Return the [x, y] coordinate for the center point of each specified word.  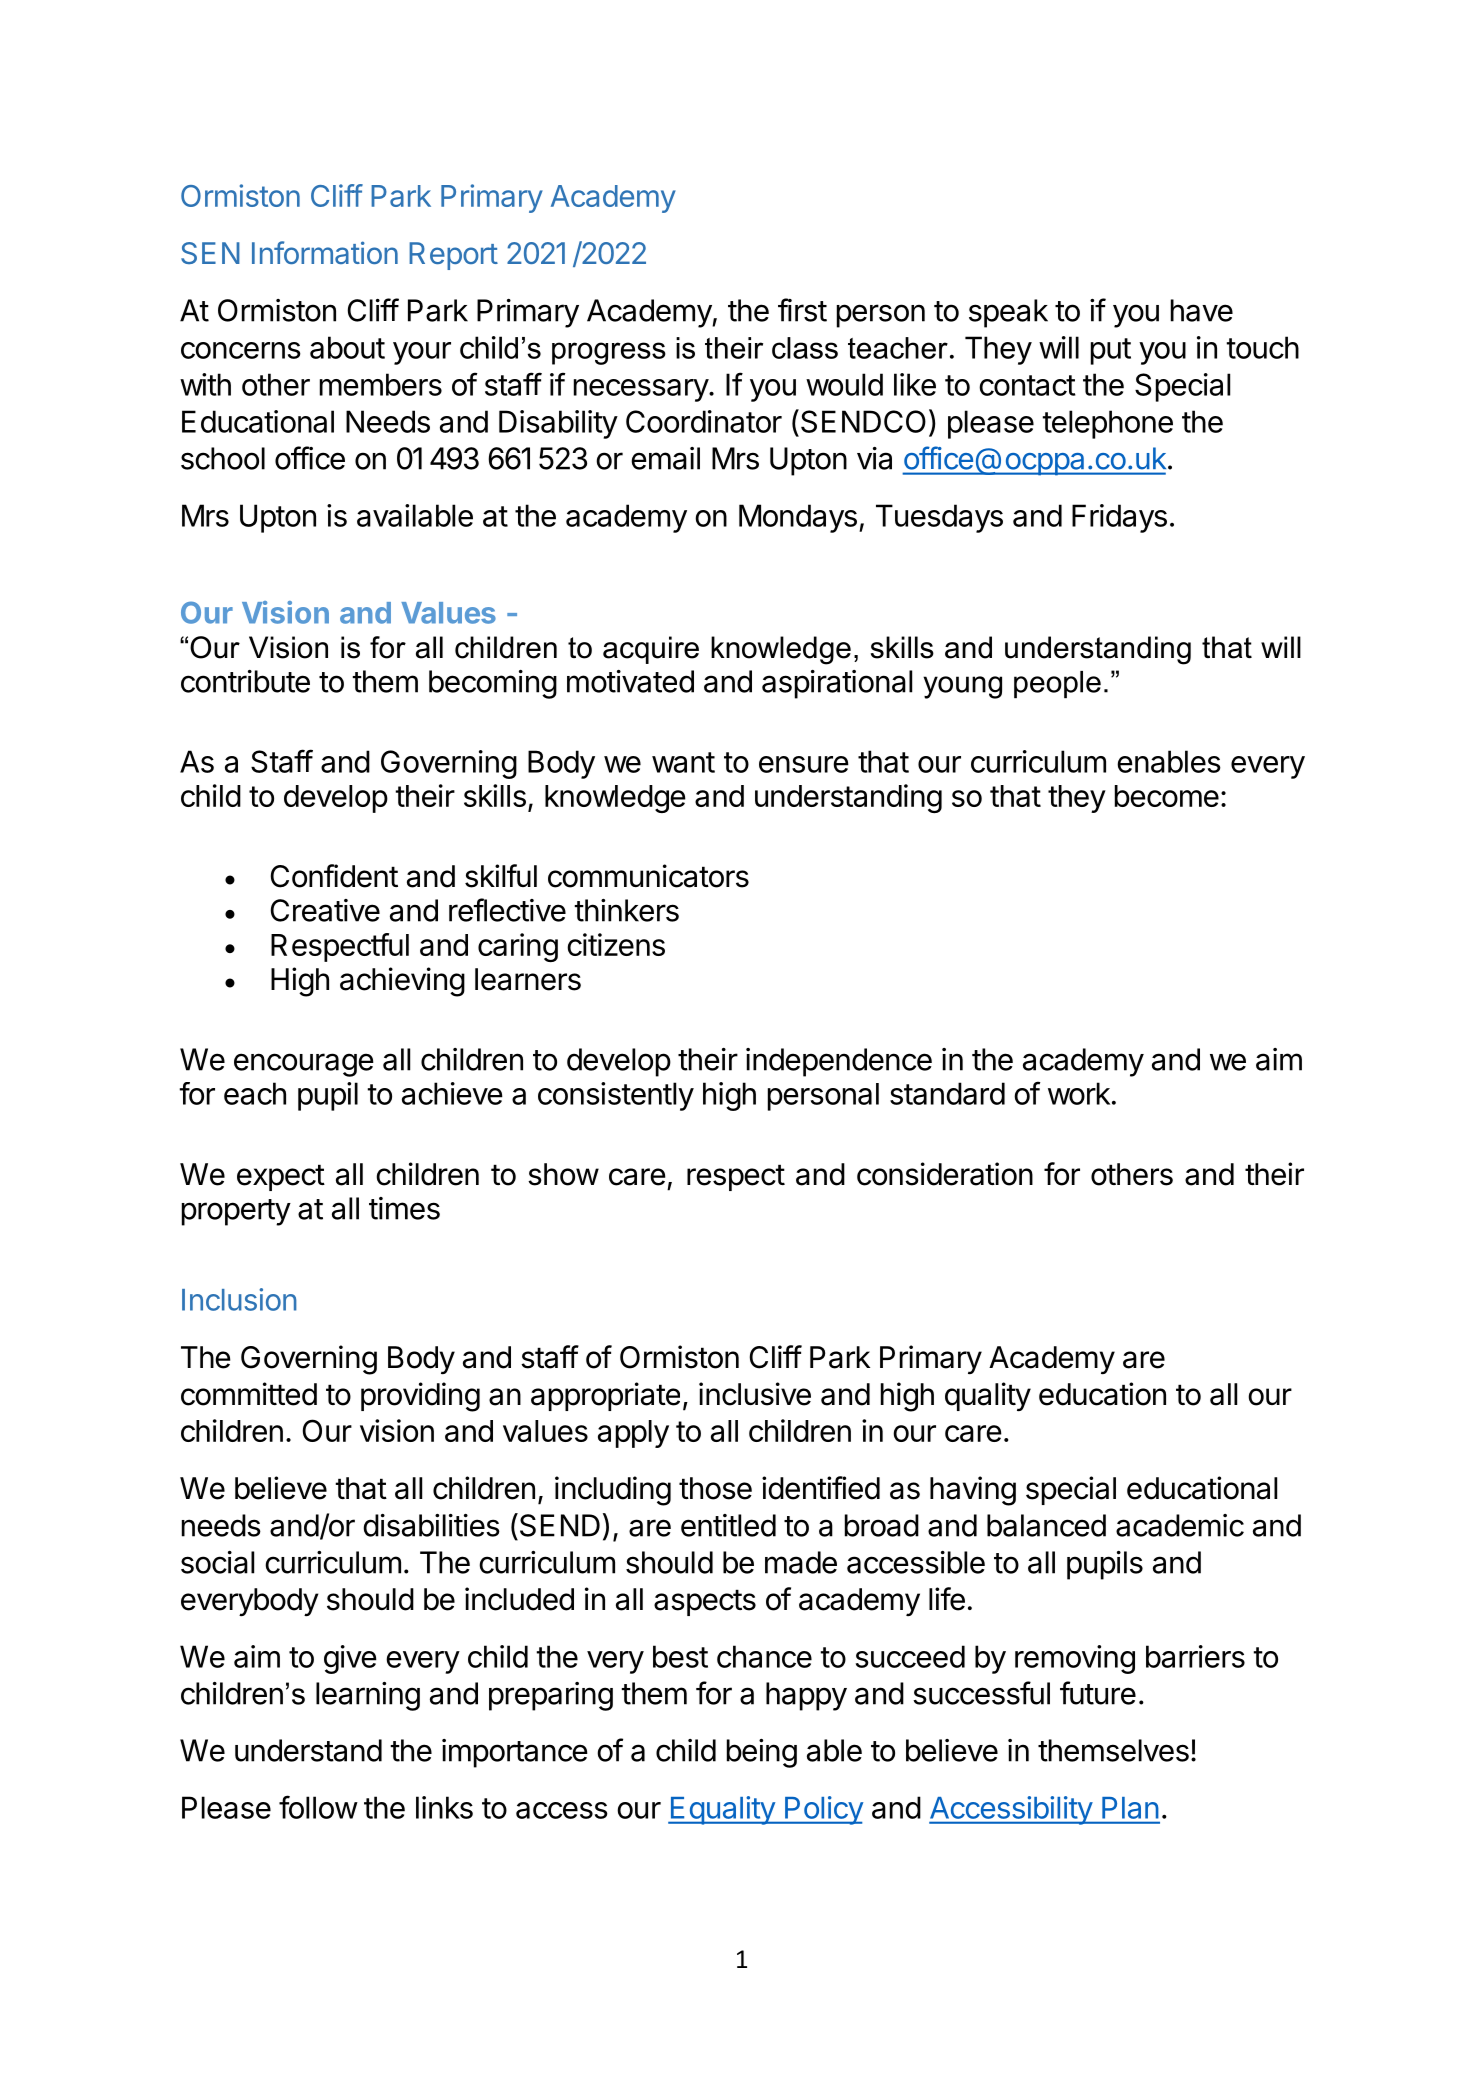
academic [1180, 1525]
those [715, 1488]
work [1079, 1093]
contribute [245, 681]
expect [281, 1177]
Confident [334, 876]
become [1167, 796]
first [802, 310]
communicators [648, 876]
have [1202, 310]
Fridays [1119, 518]
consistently [616, 1096]
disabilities [431, 1525]
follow [318, 1807]
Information [325, 252]
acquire [651, 650]
